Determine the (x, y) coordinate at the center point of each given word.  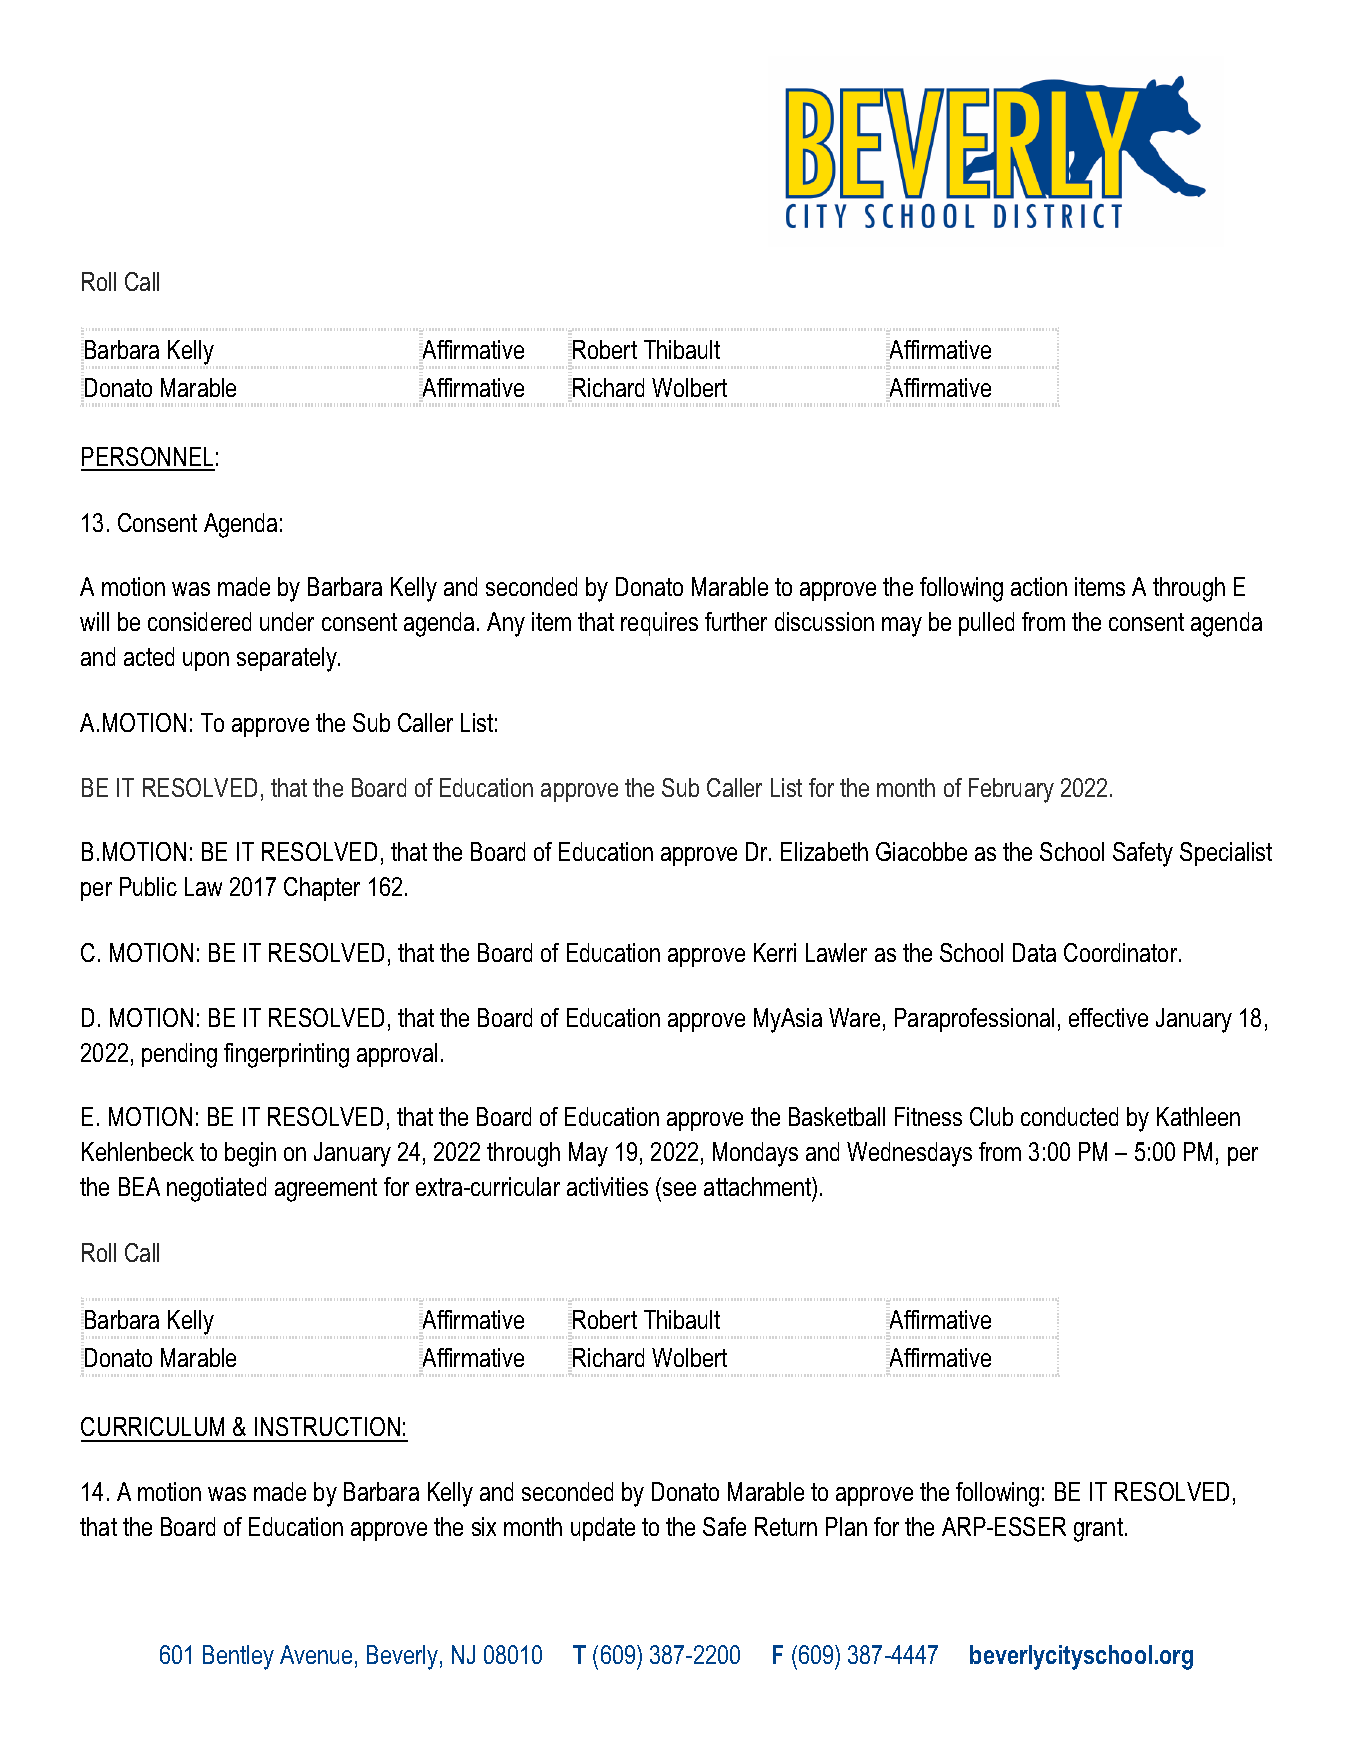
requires (659, 624)
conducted (1069, 1116)
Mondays (755, 1154)
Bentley (238, 1657)
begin (250, 1154)
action (1039, 586)
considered (199, 621)
